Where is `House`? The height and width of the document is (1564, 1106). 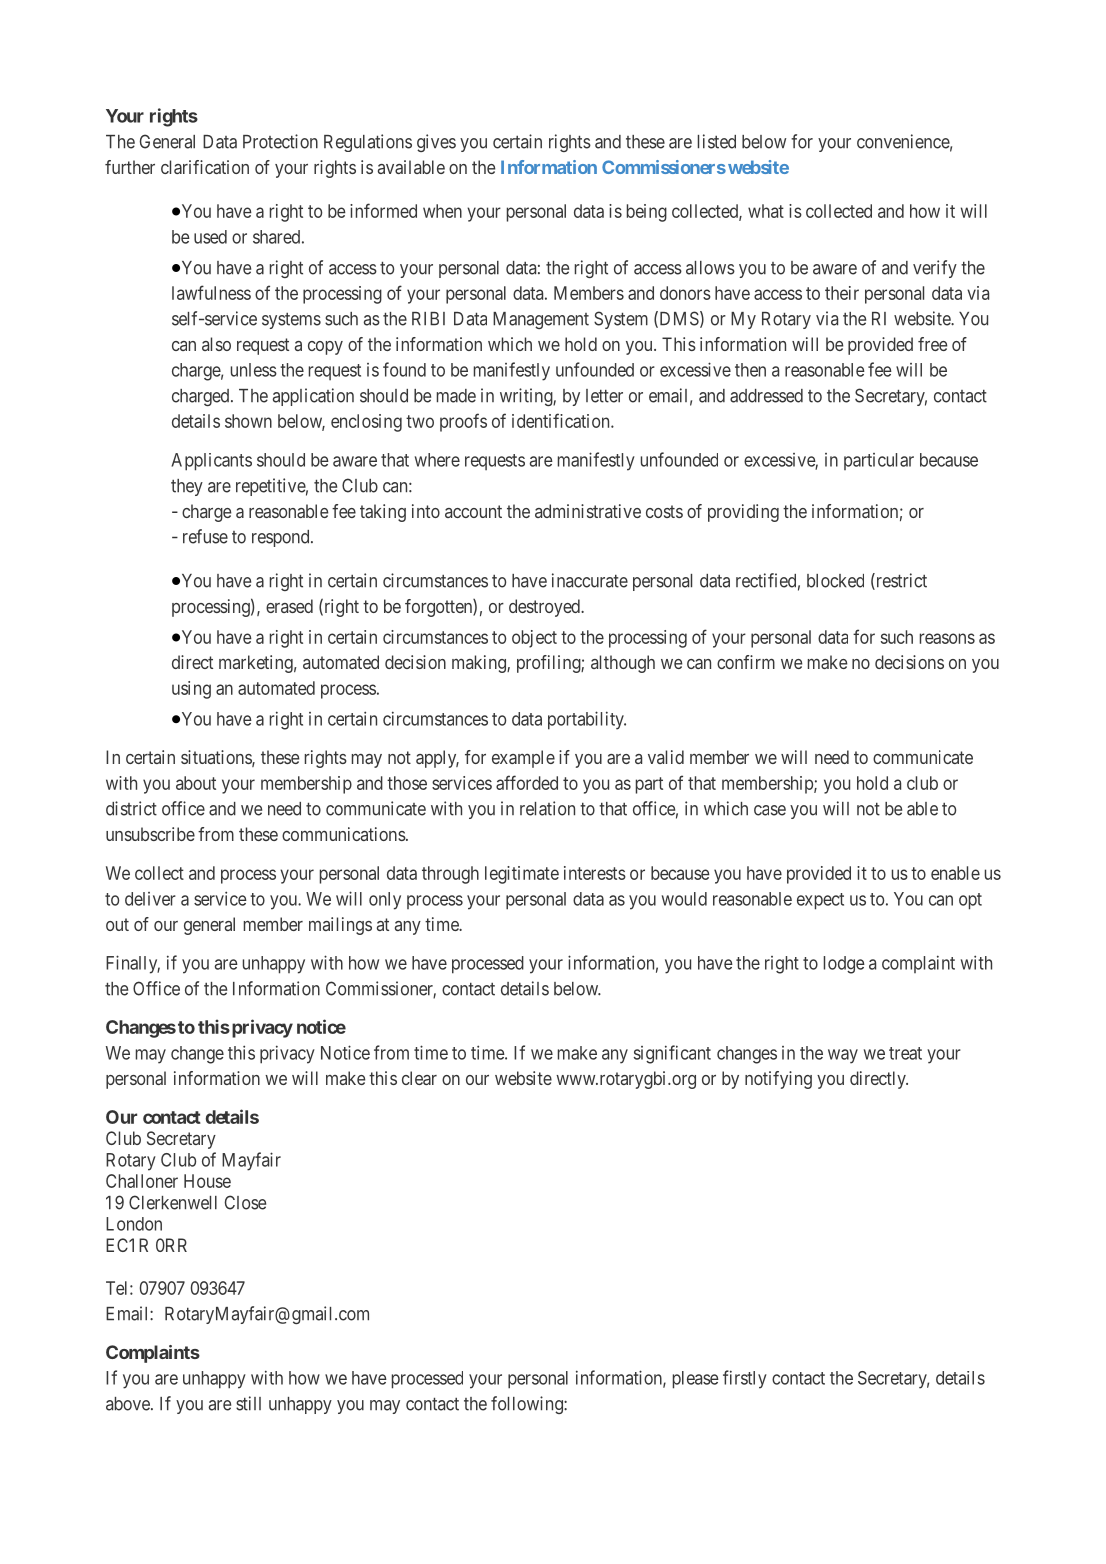 House is located at coordinates (207, 1181).
